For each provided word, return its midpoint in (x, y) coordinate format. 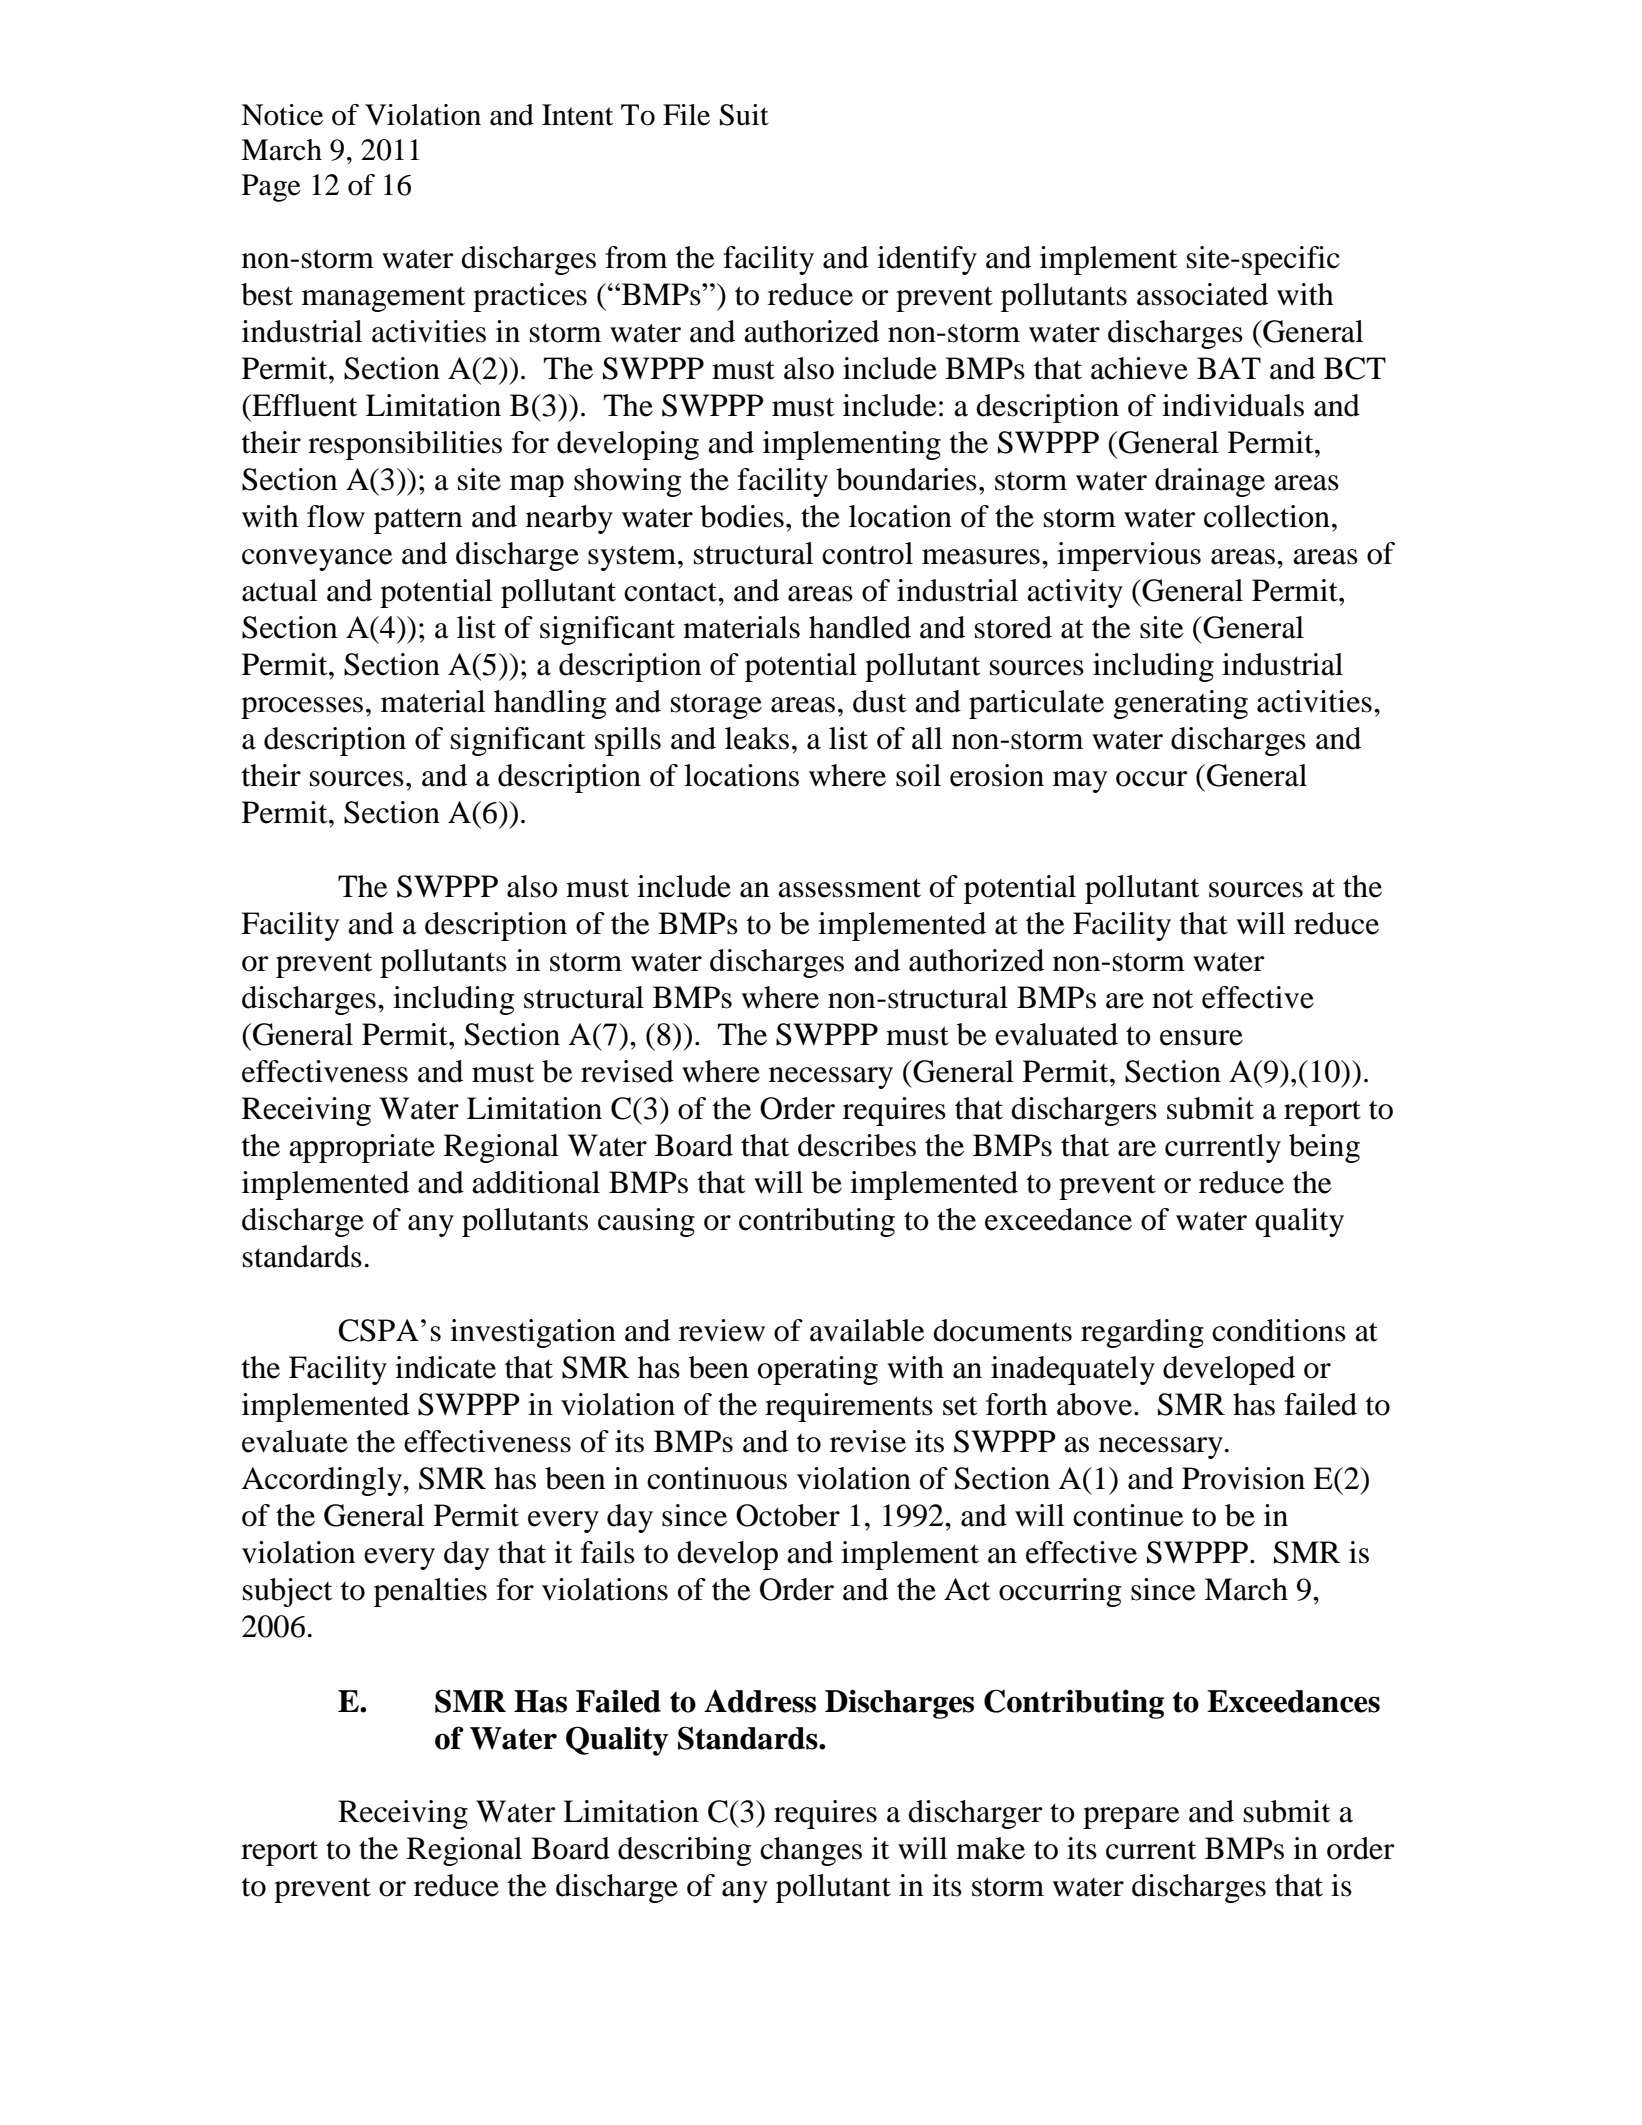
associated (1202, 294)
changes (811, 1851)
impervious (1129, 556)
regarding (1142, 1333)
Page (271, 188)
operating (818, 1370)
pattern (418, 521)
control (867, 553)
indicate (445, 1367)
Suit (744, 115)
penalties (430, 1592)
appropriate (362, 1148)
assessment (849, 888)
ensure (1201, 1038)
